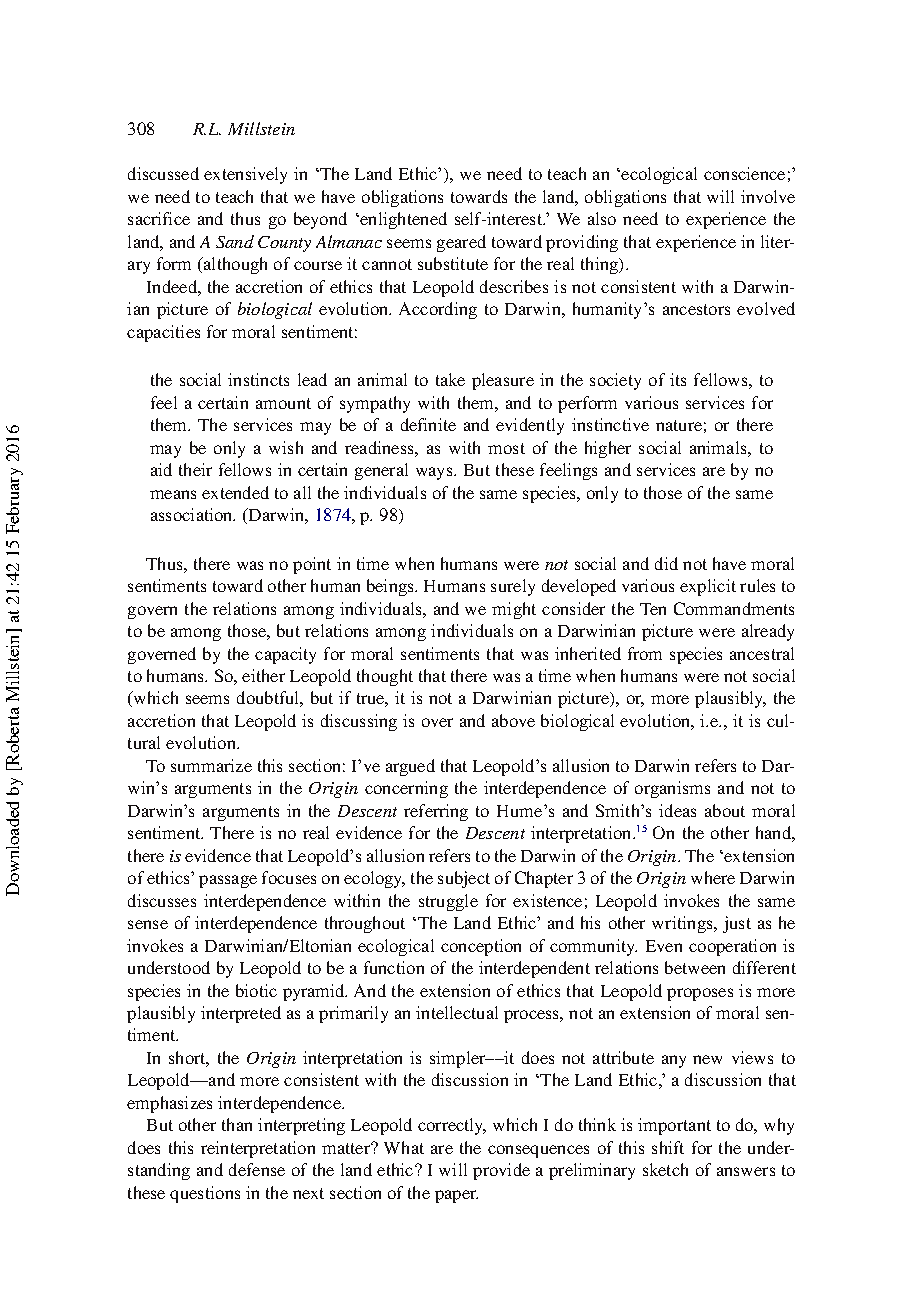 The image size is (923, 1316). Describe the element at coordinates (263, 675) in the screenshot. I see `either` at that location.
